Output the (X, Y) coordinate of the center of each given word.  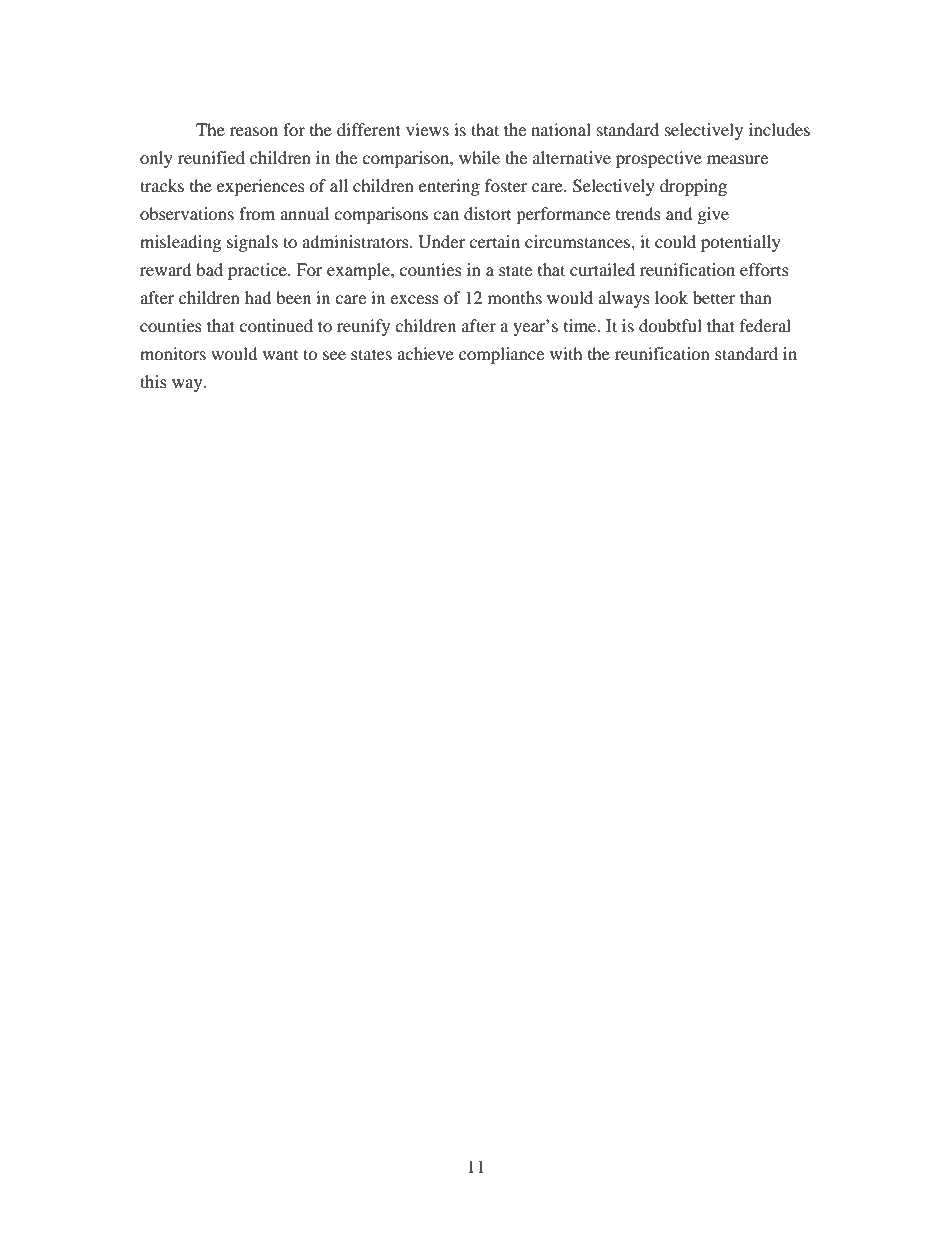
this (153, 381)
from (257, 213)
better (714, 297)
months (515, 297)
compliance (501, 355)
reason (254, 131)
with (566, 353)
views (427, 129)
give (713, 215)
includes (779, 129)
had (258, 297)
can (446, 215)
